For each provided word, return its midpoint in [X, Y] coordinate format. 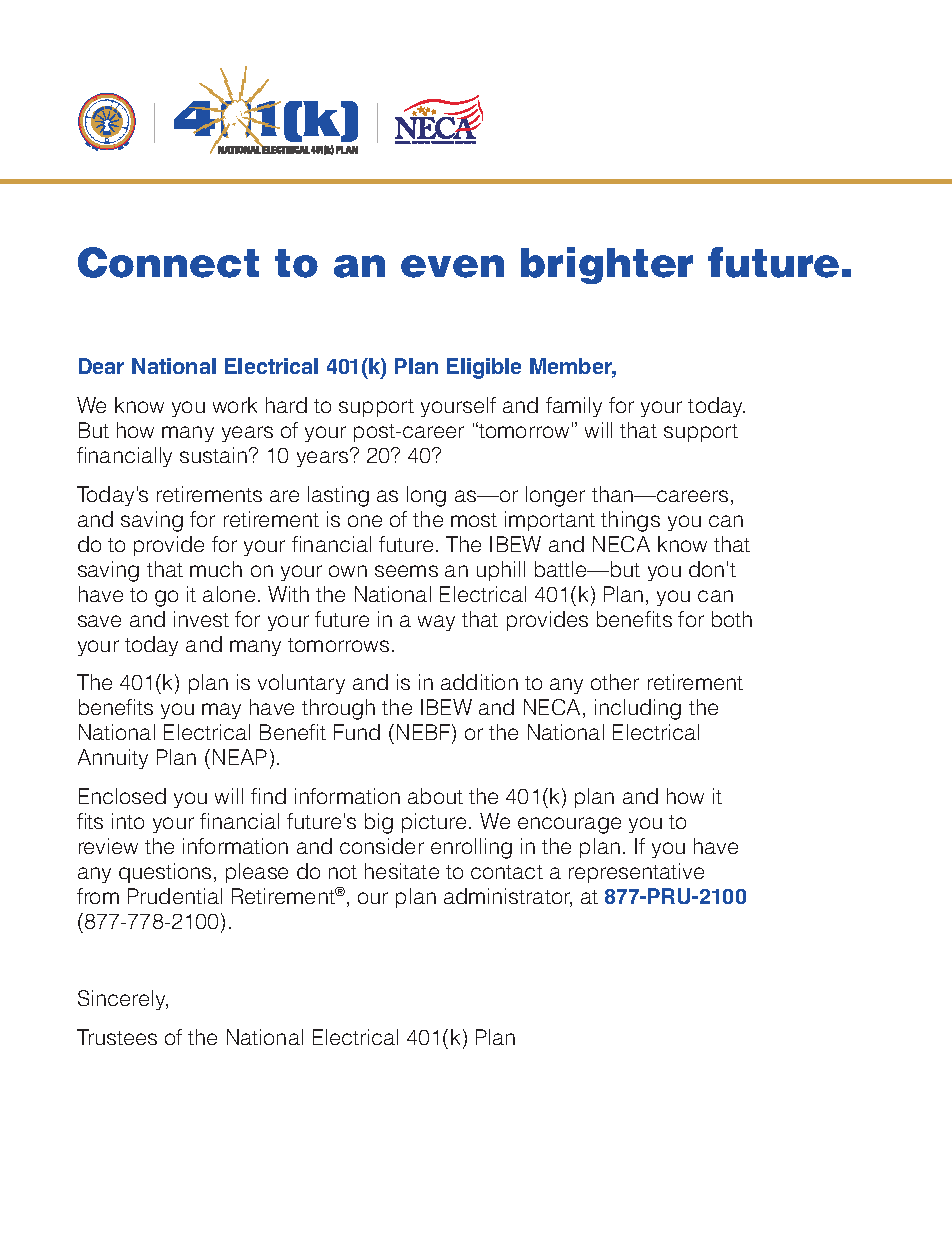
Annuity [113, 759]
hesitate [402, 871]
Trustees [117, 1037]
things [630, 521]
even [452, 266]
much [216, 569]
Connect [168, 262]
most [474, 520]
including [638, 709]
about [435, 796]
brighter [607, 265]
